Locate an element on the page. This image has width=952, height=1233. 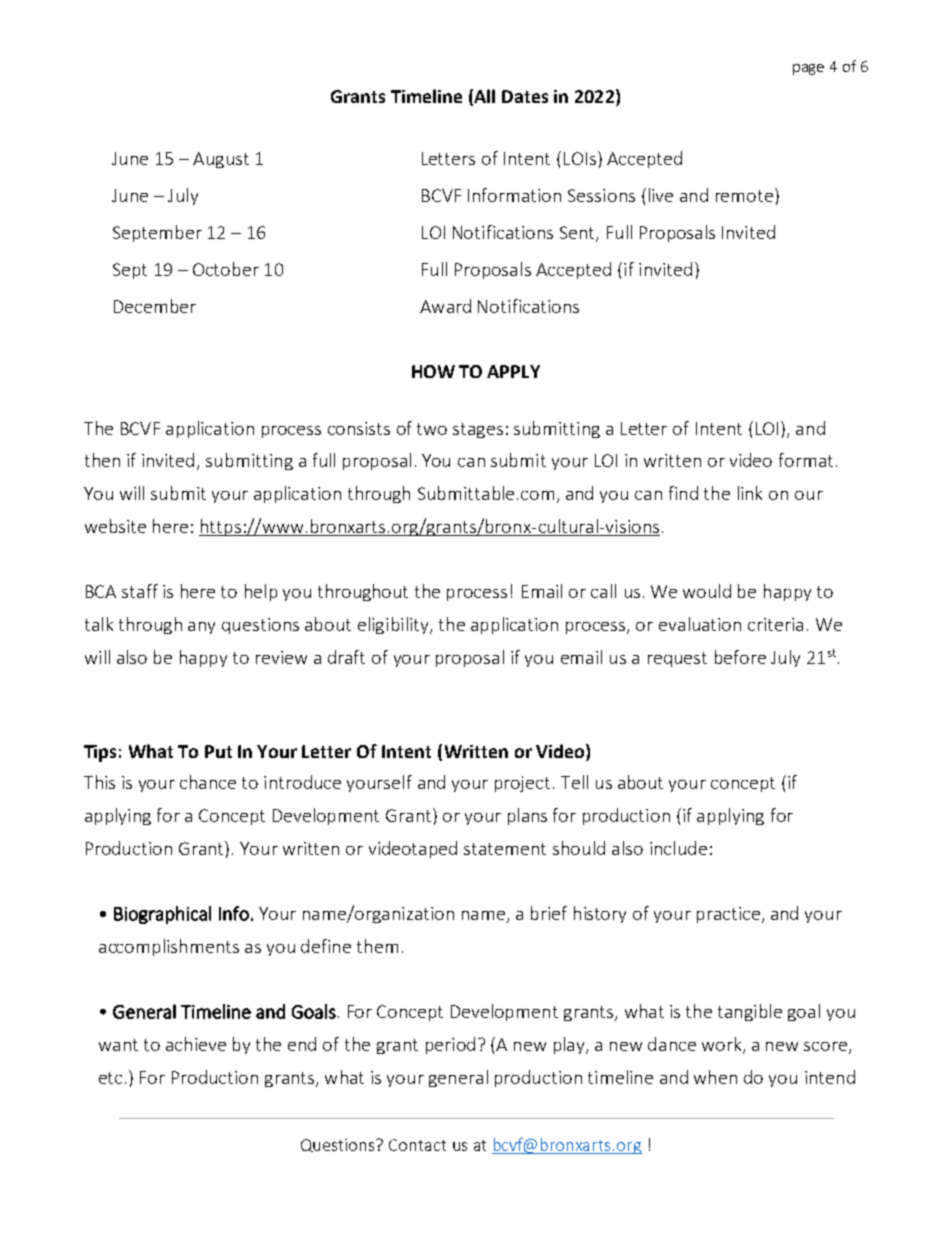
Dates is located at coordinates (525, 96).
